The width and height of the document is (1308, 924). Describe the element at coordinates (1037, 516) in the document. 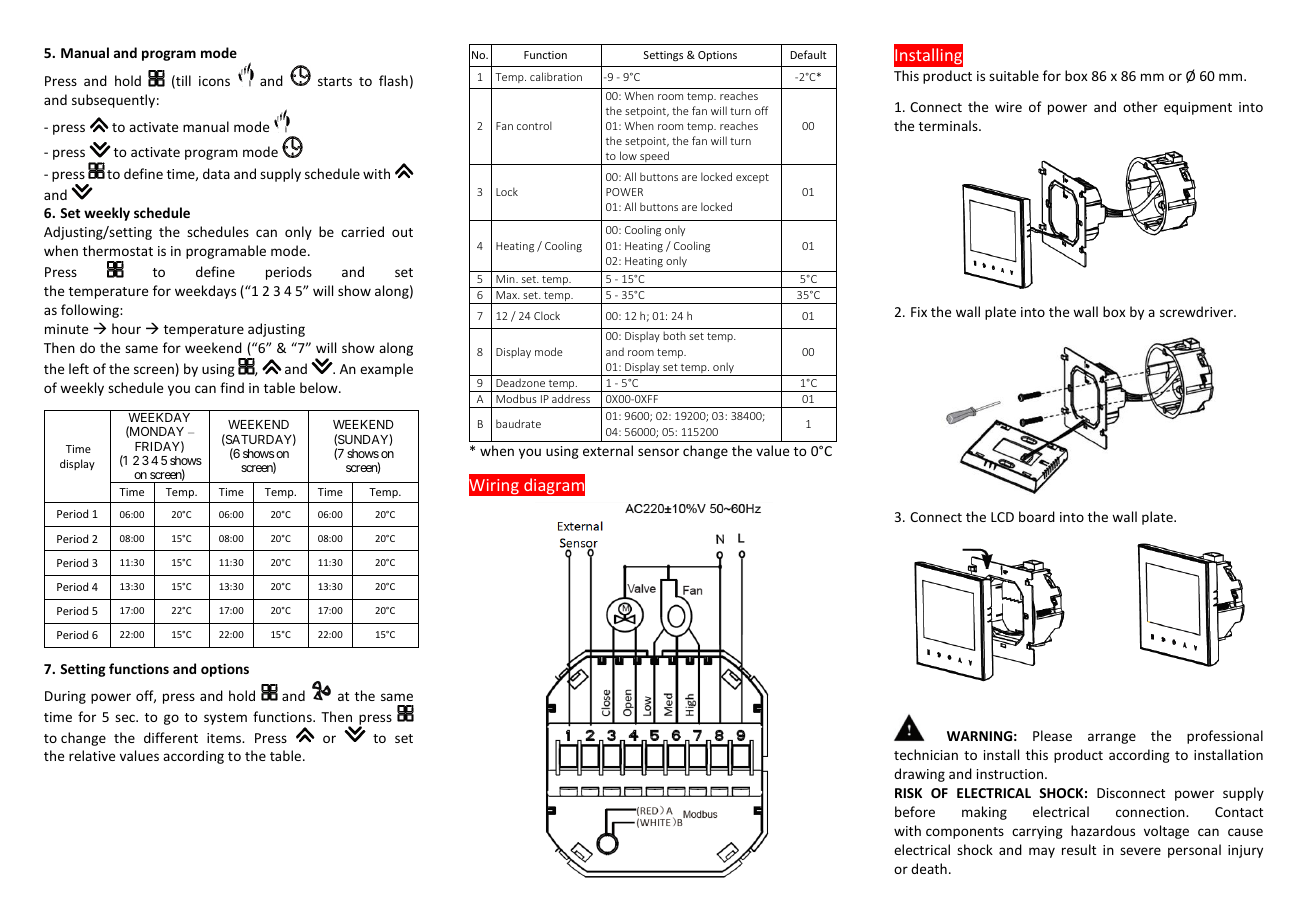

I see `board` at that location.
